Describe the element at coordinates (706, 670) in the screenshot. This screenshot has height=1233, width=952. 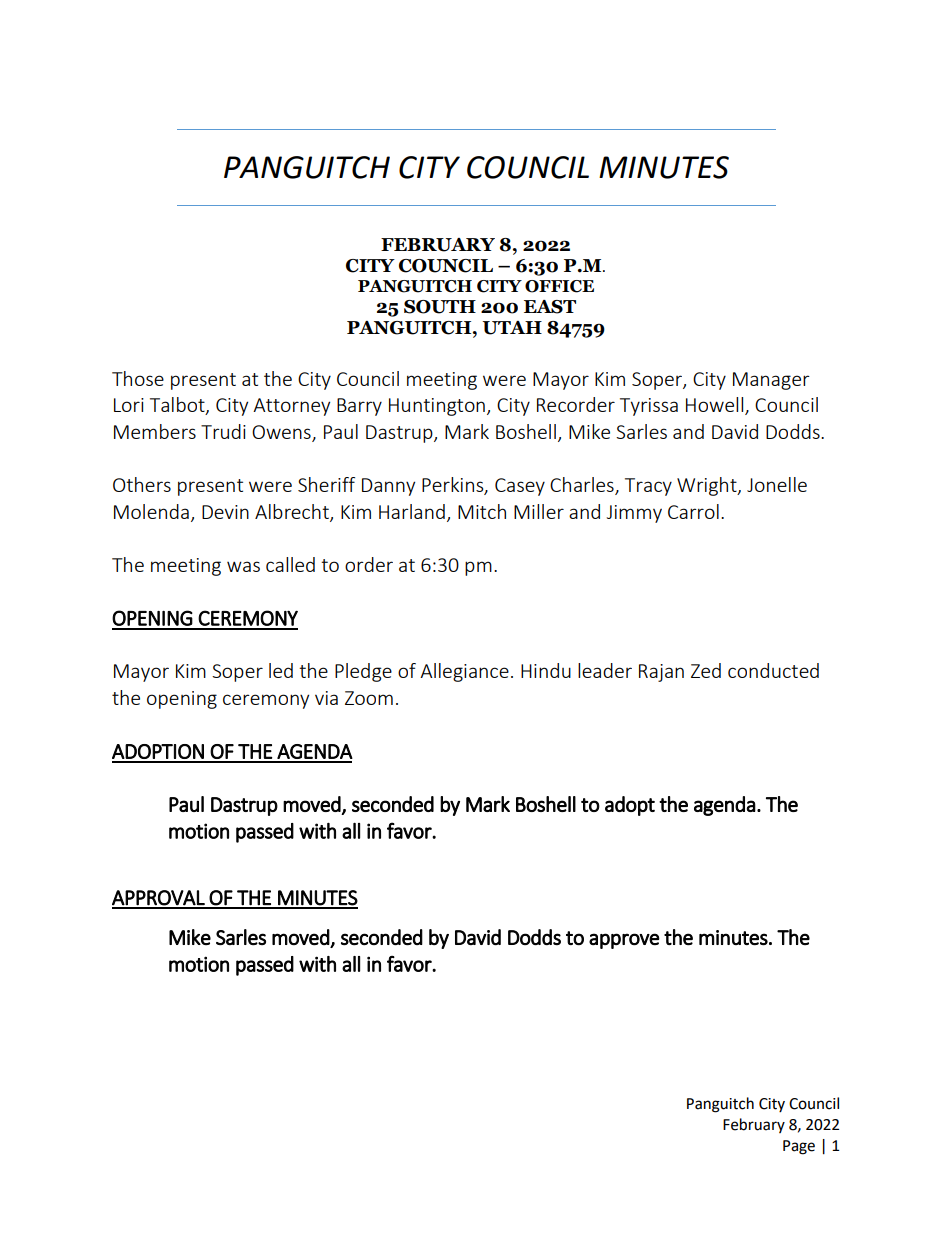
I see `Zed` at that location.
